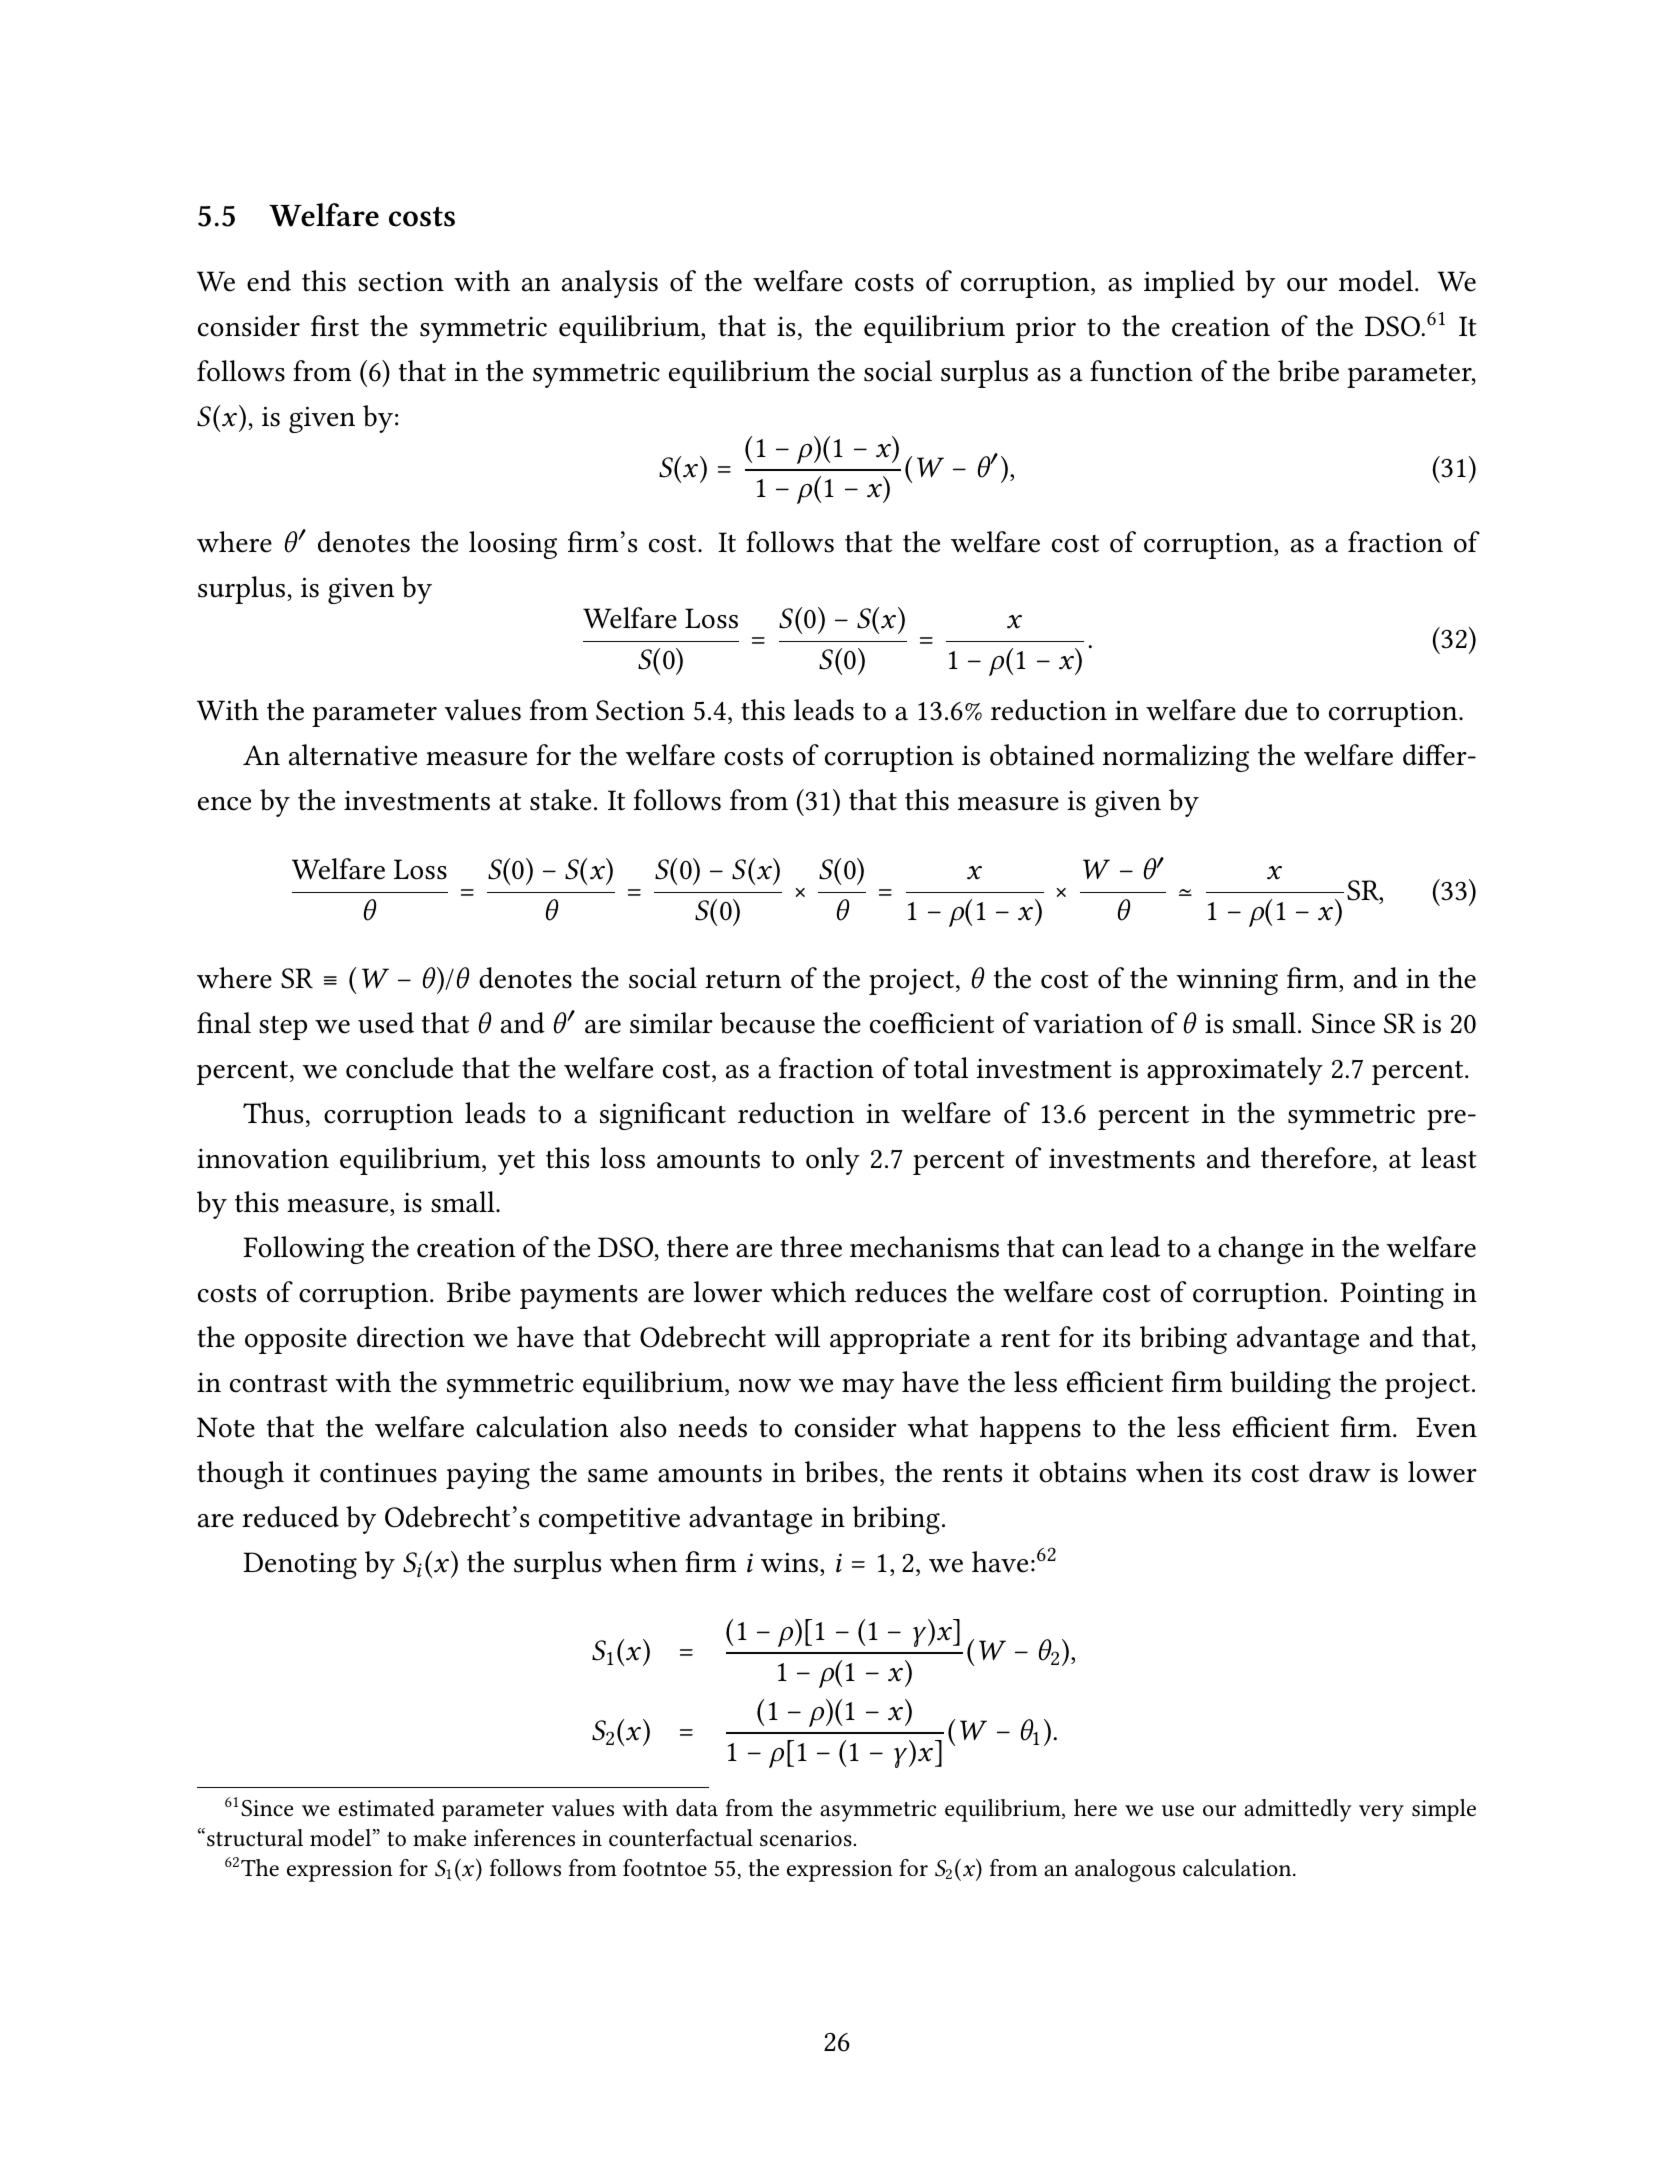 The width and height of the screenshot is (1674, 2167). Describe the element at coordinates (386, 1808) in the screenshot. I see `estimated` at that location.
